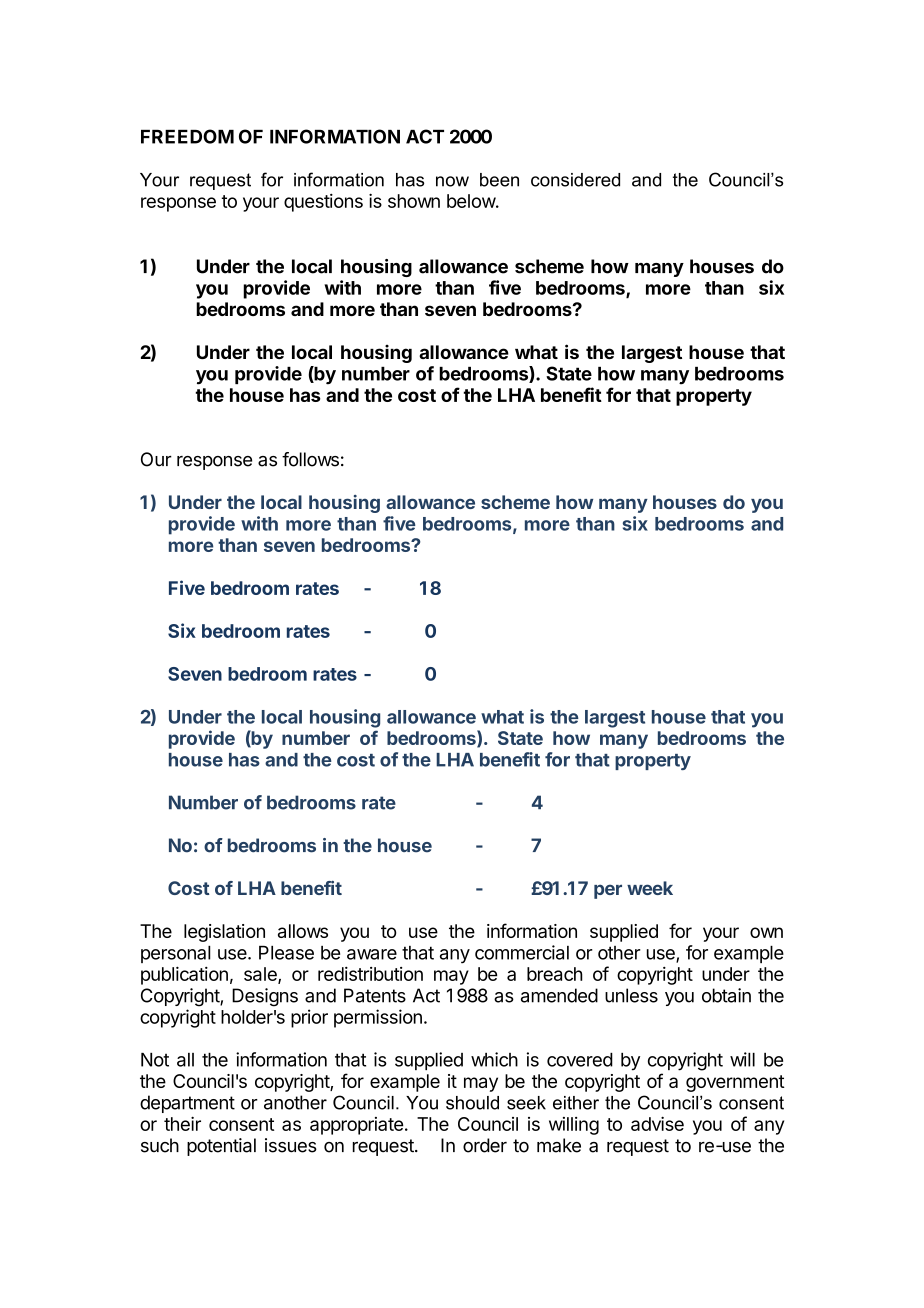  Describe the element at coordinates (657, 1123) in the screenshot. I see `advise` at that location.
